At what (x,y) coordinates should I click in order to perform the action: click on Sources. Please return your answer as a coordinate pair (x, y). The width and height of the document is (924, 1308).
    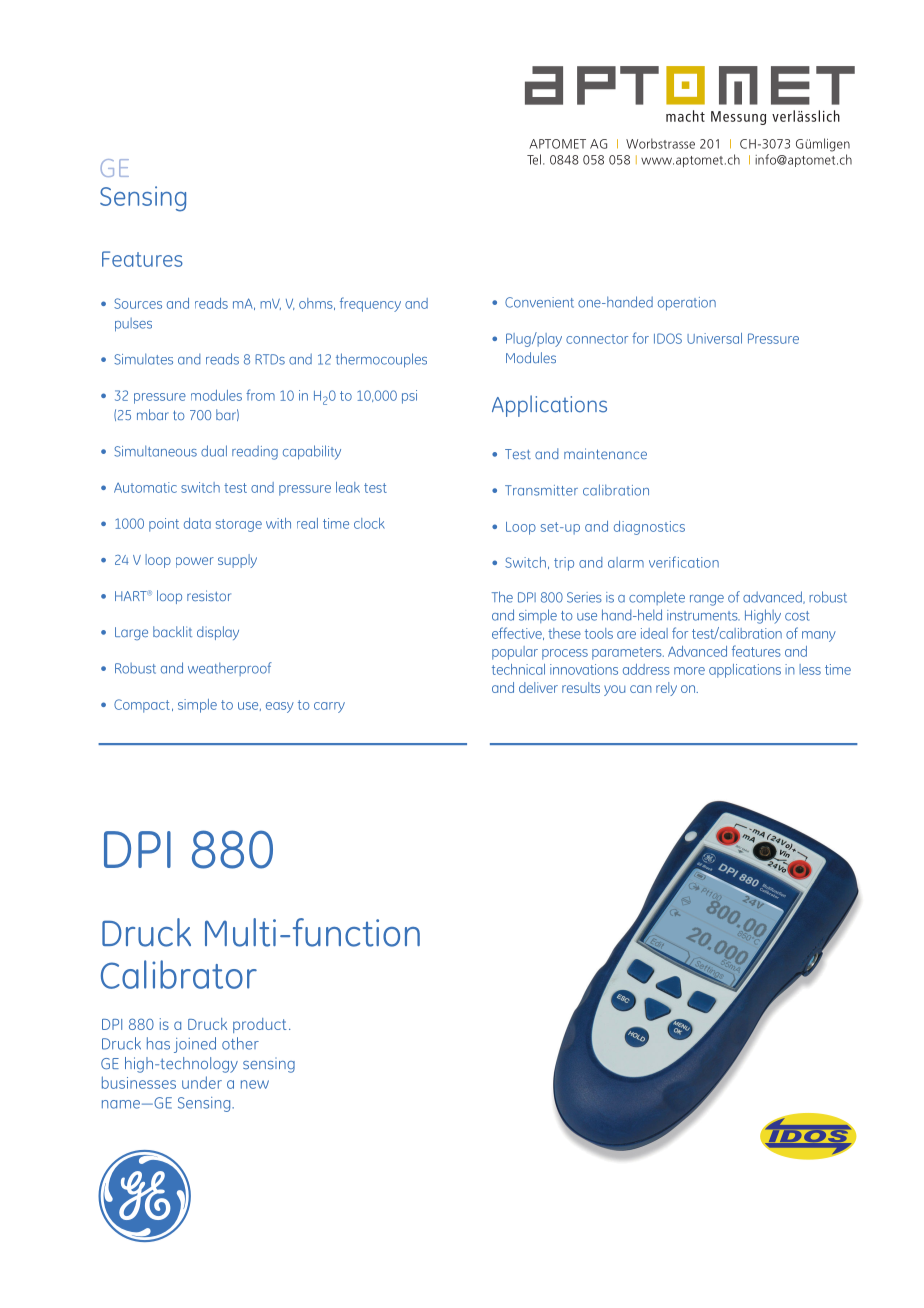
    Looking at the image, I should click on (138, 303).
